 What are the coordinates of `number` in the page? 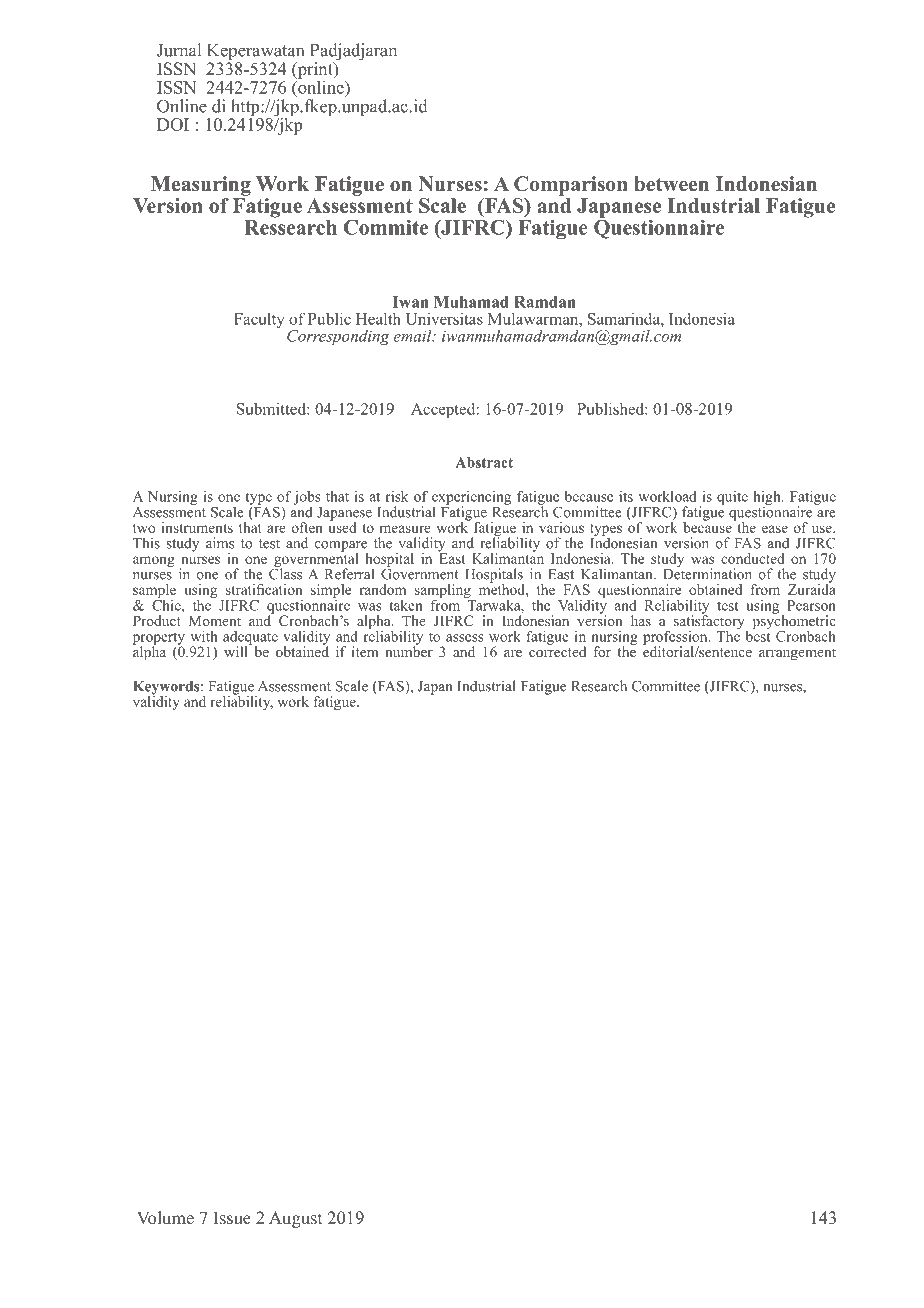 It's located at (409, 650).
